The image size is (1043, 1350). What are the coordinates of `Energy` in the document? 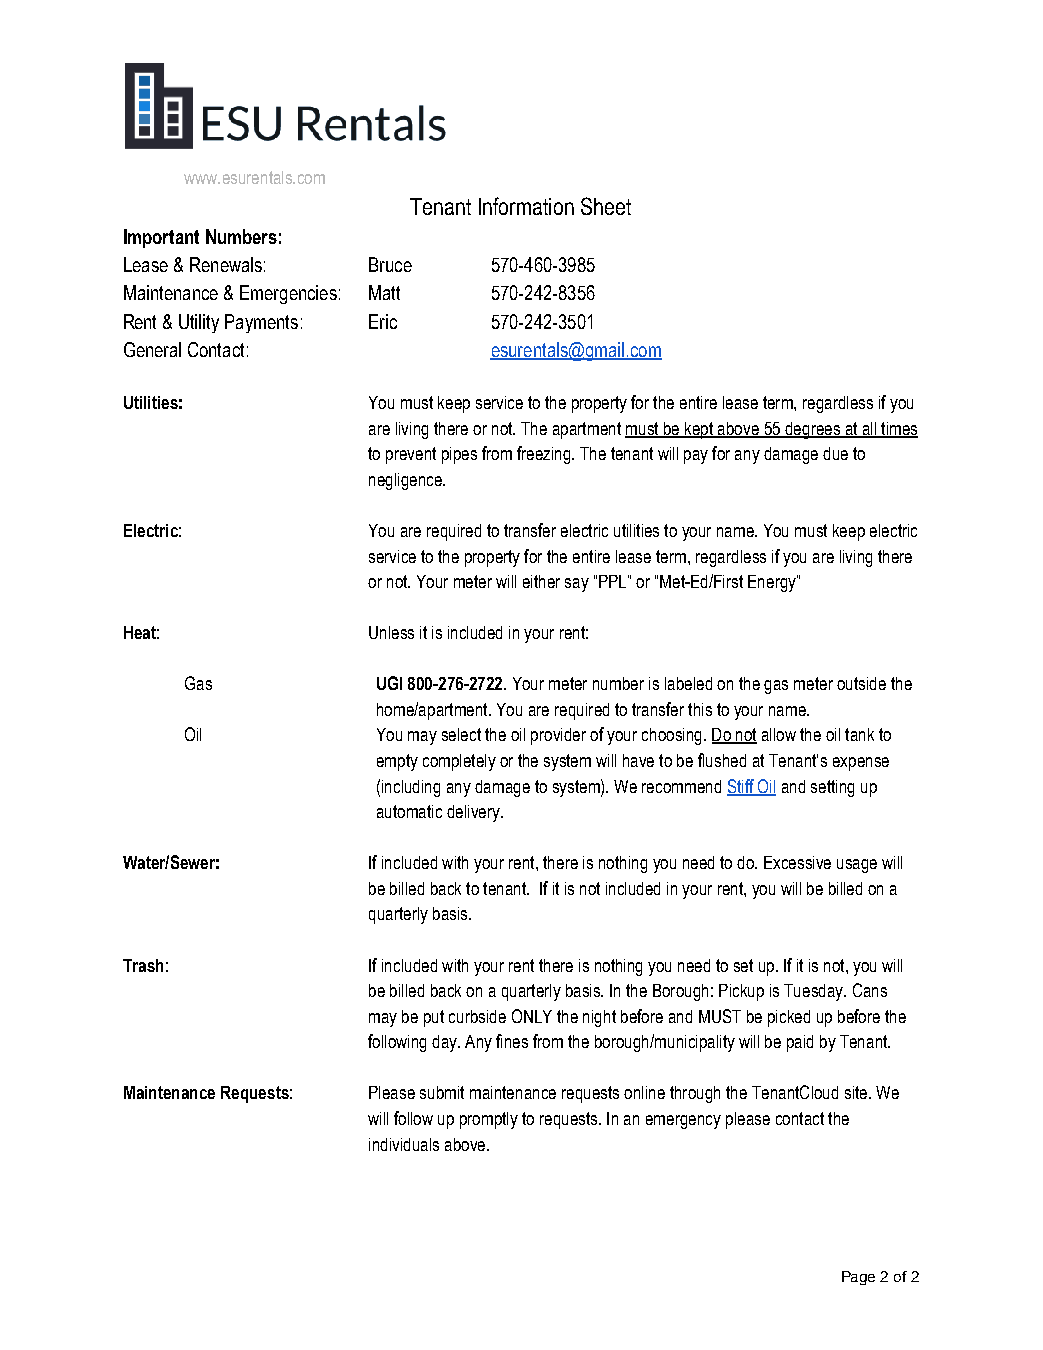 It's located at (773, 583).
